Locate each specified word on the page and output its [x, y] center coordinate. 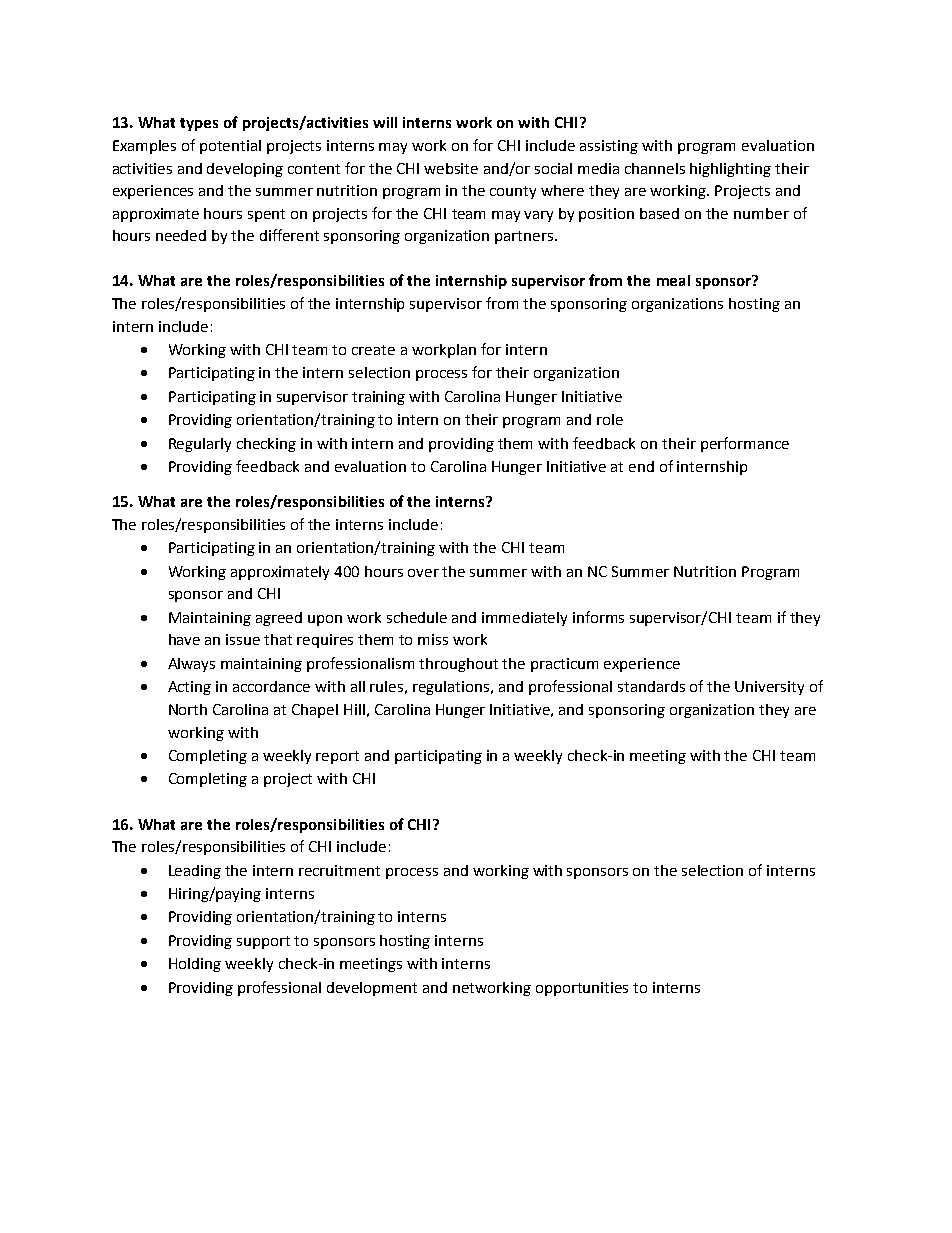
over [423, 573]
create [373, 350]
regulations [452, 688]
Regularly [200, 445]
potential [230, 147]
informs [598, 617]
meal [673, 280]
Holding [195, 965]
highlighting [730, 170]
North [188, 709]
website [451, 168]
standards [651, 686]
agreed [279, 619]
